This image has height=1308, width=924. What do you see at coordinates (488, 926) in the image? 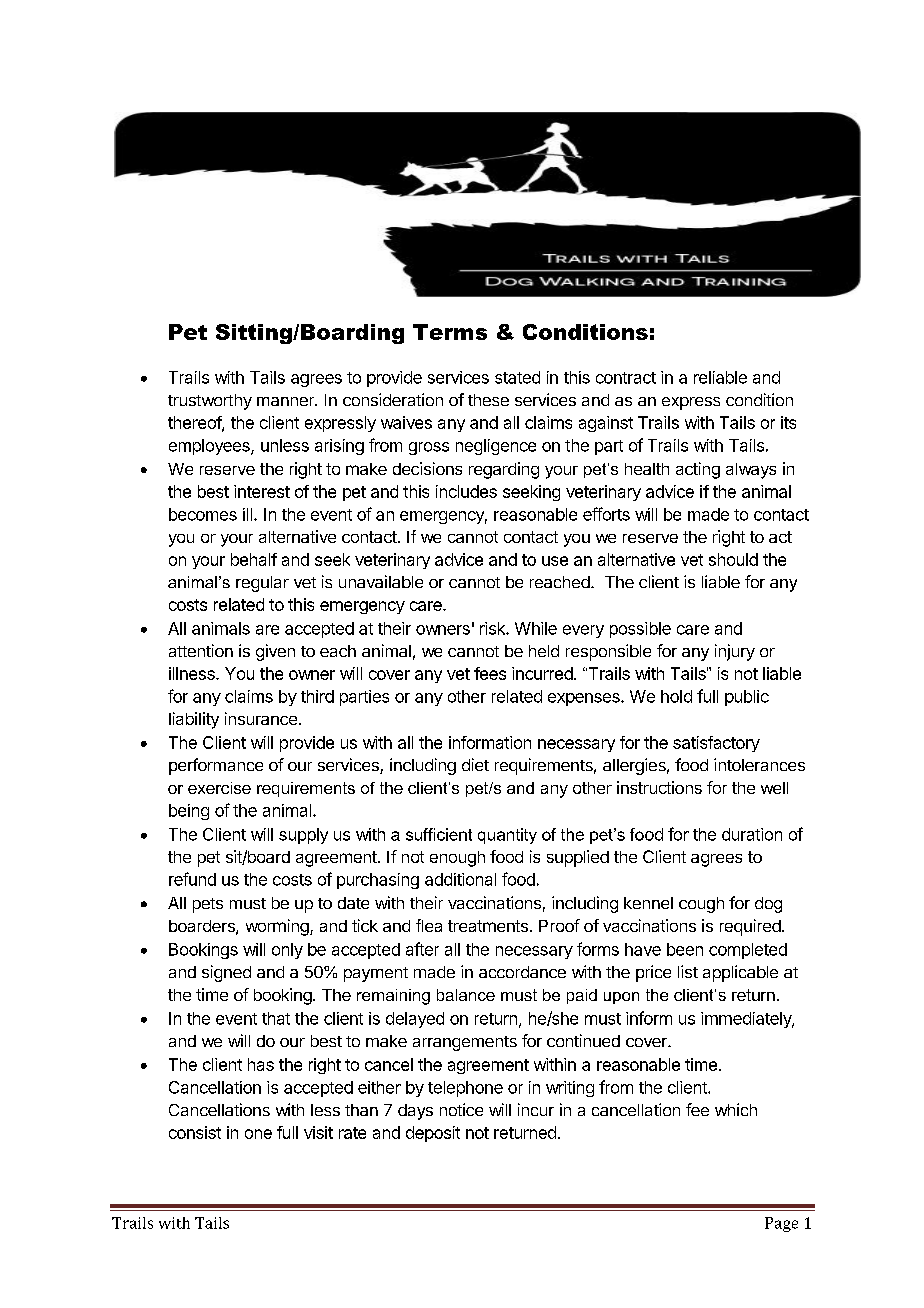
I see `treatments` at bounding box center [488, 926].
